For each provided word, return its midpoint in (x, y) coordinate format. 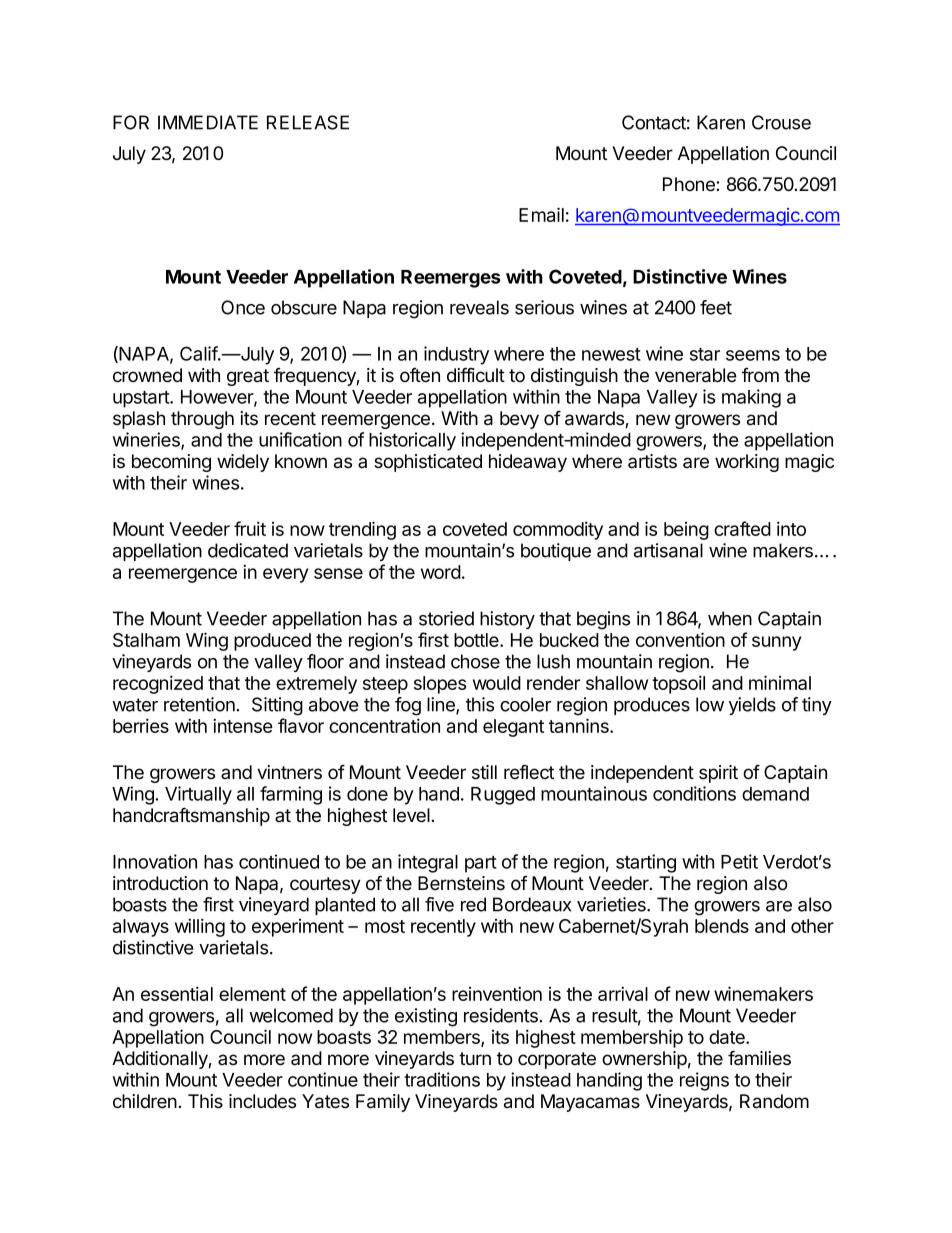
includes (262, 1101)
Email (541, 214)
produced (272, 642)
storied (446, 618)
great (248, 377)
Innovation (155, 861)
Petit (739, 861)
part (481, 864)
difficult (476, 375)
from (760, 374)
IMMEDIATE (208, 122)
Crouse (781, 122)
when (730, 618)
